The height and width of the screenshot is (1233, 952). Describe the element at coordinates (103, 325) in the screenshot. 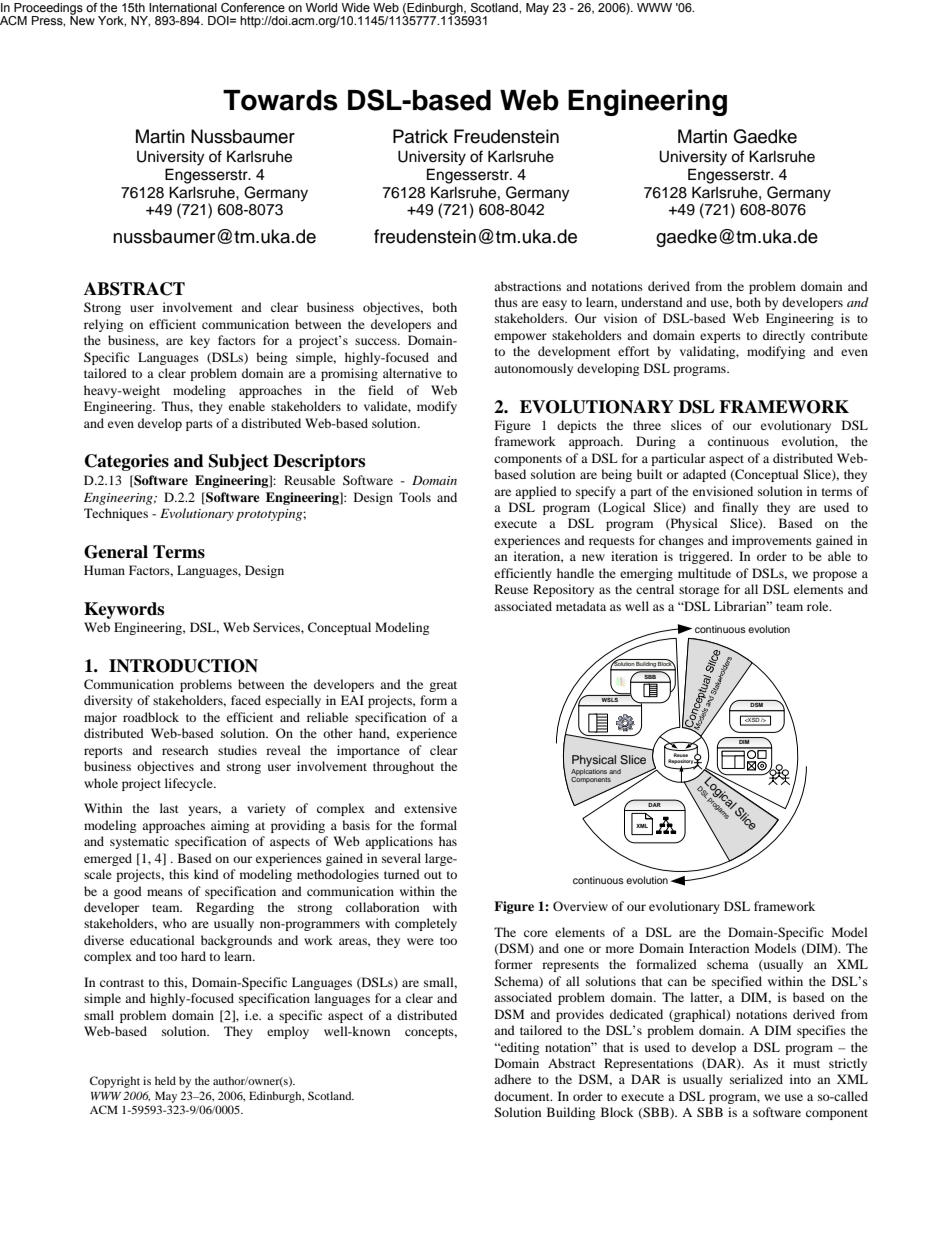

I see `relying` at that location.
